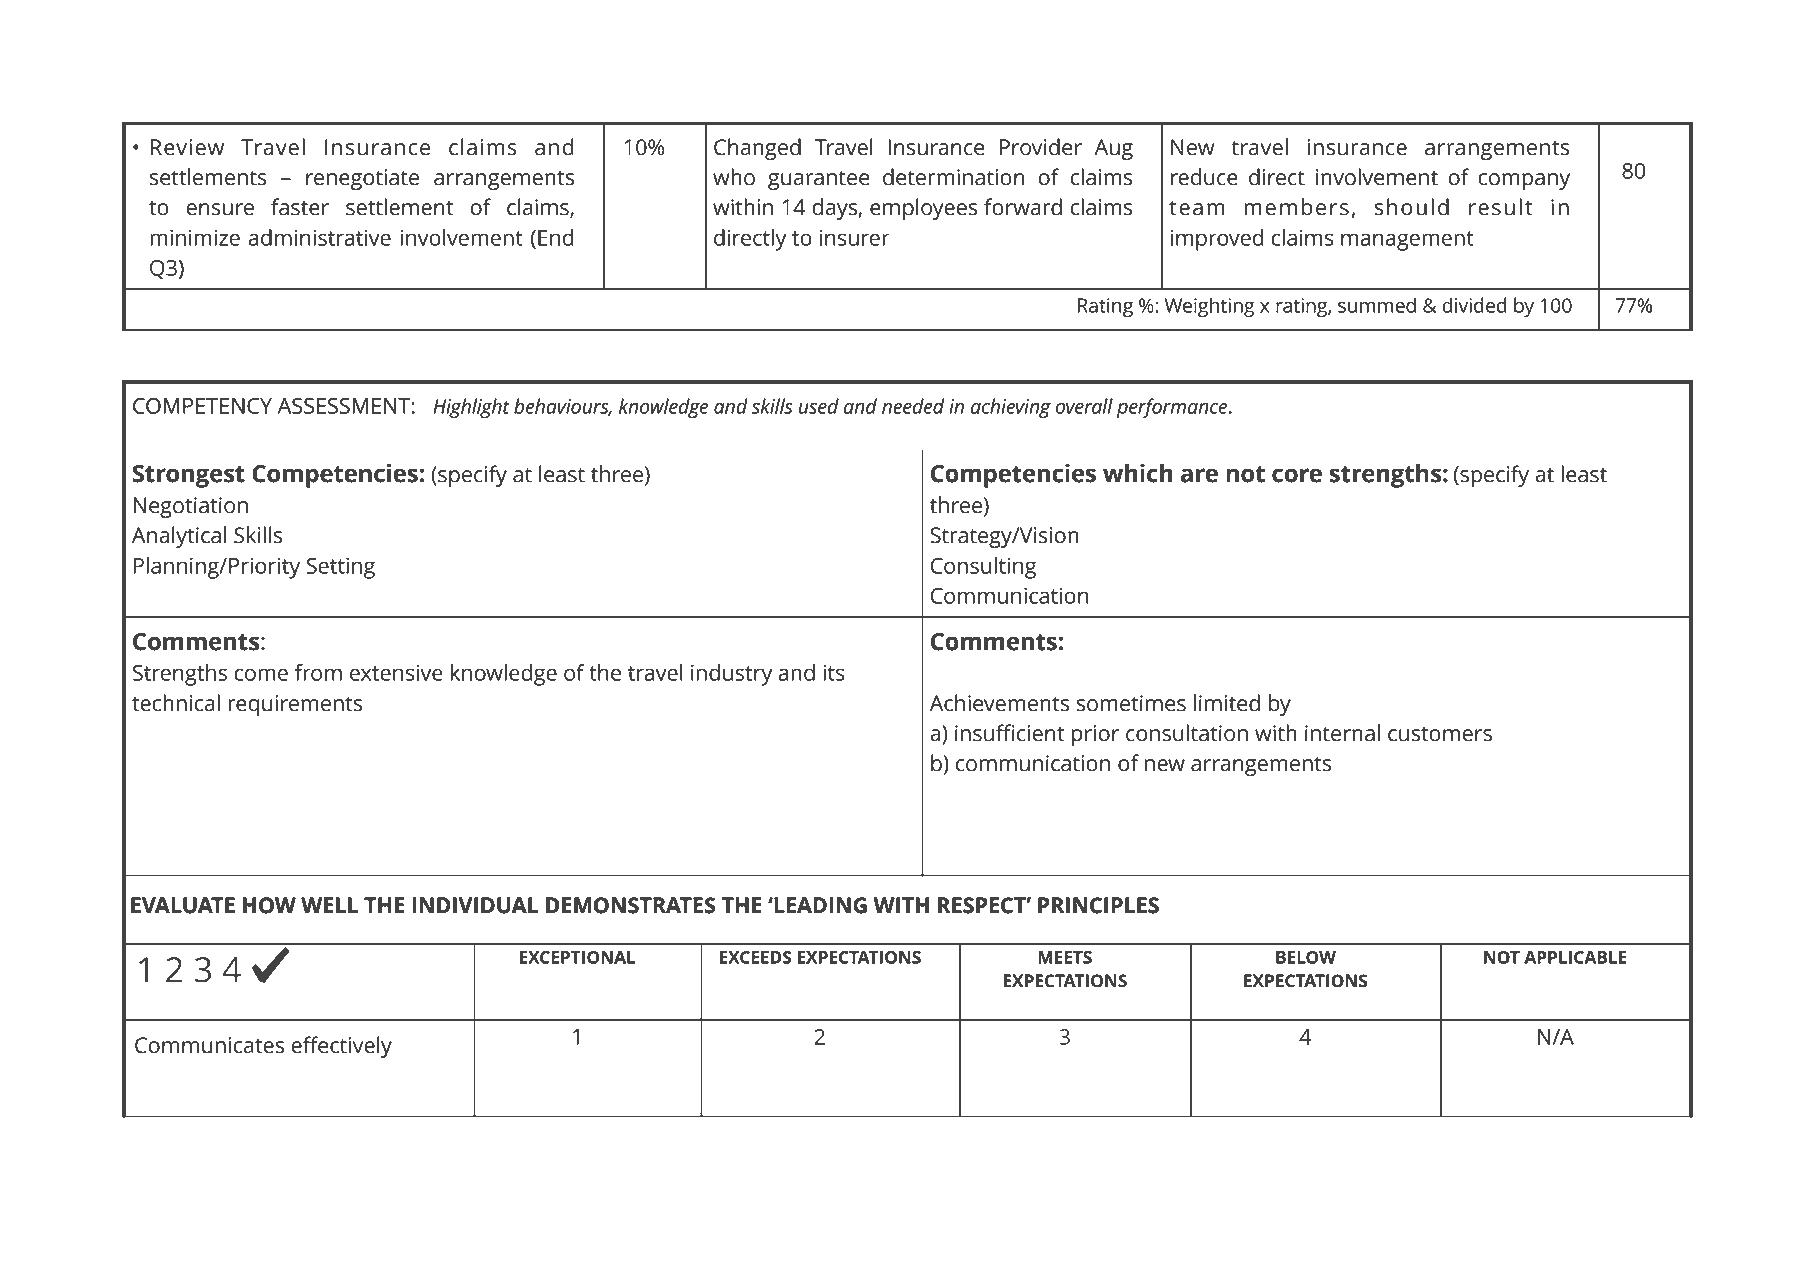 The width and height of the screenshot is (1815, 1284). I want to click on guarantee, so click(819, 180).
